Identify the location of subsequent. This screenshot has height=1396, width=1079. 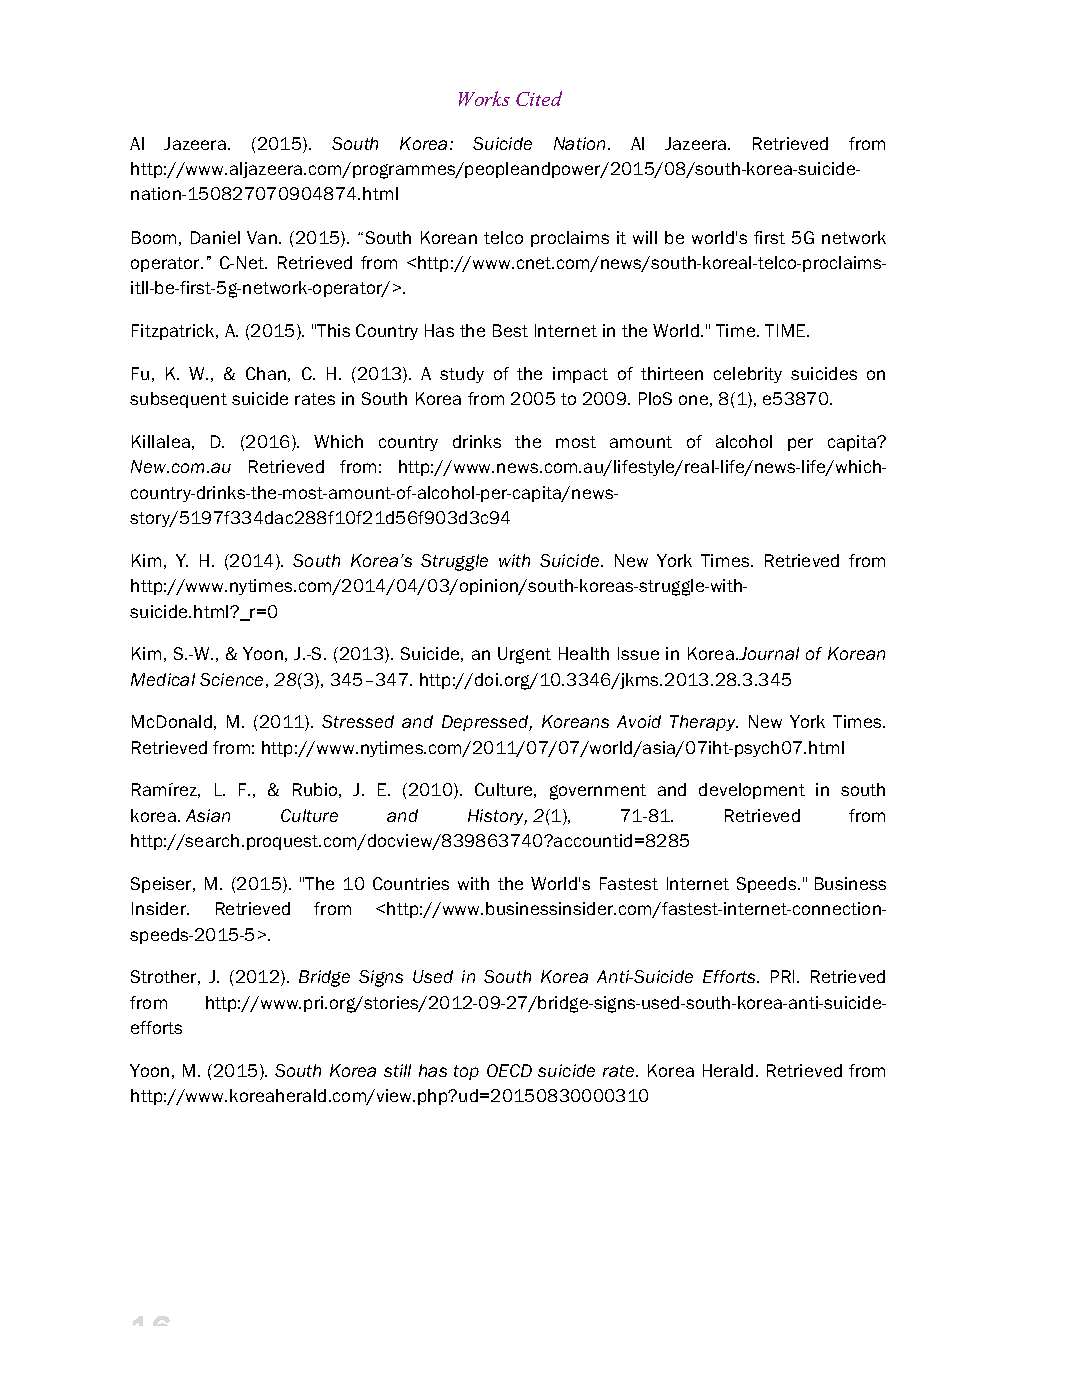
(178, 400).
